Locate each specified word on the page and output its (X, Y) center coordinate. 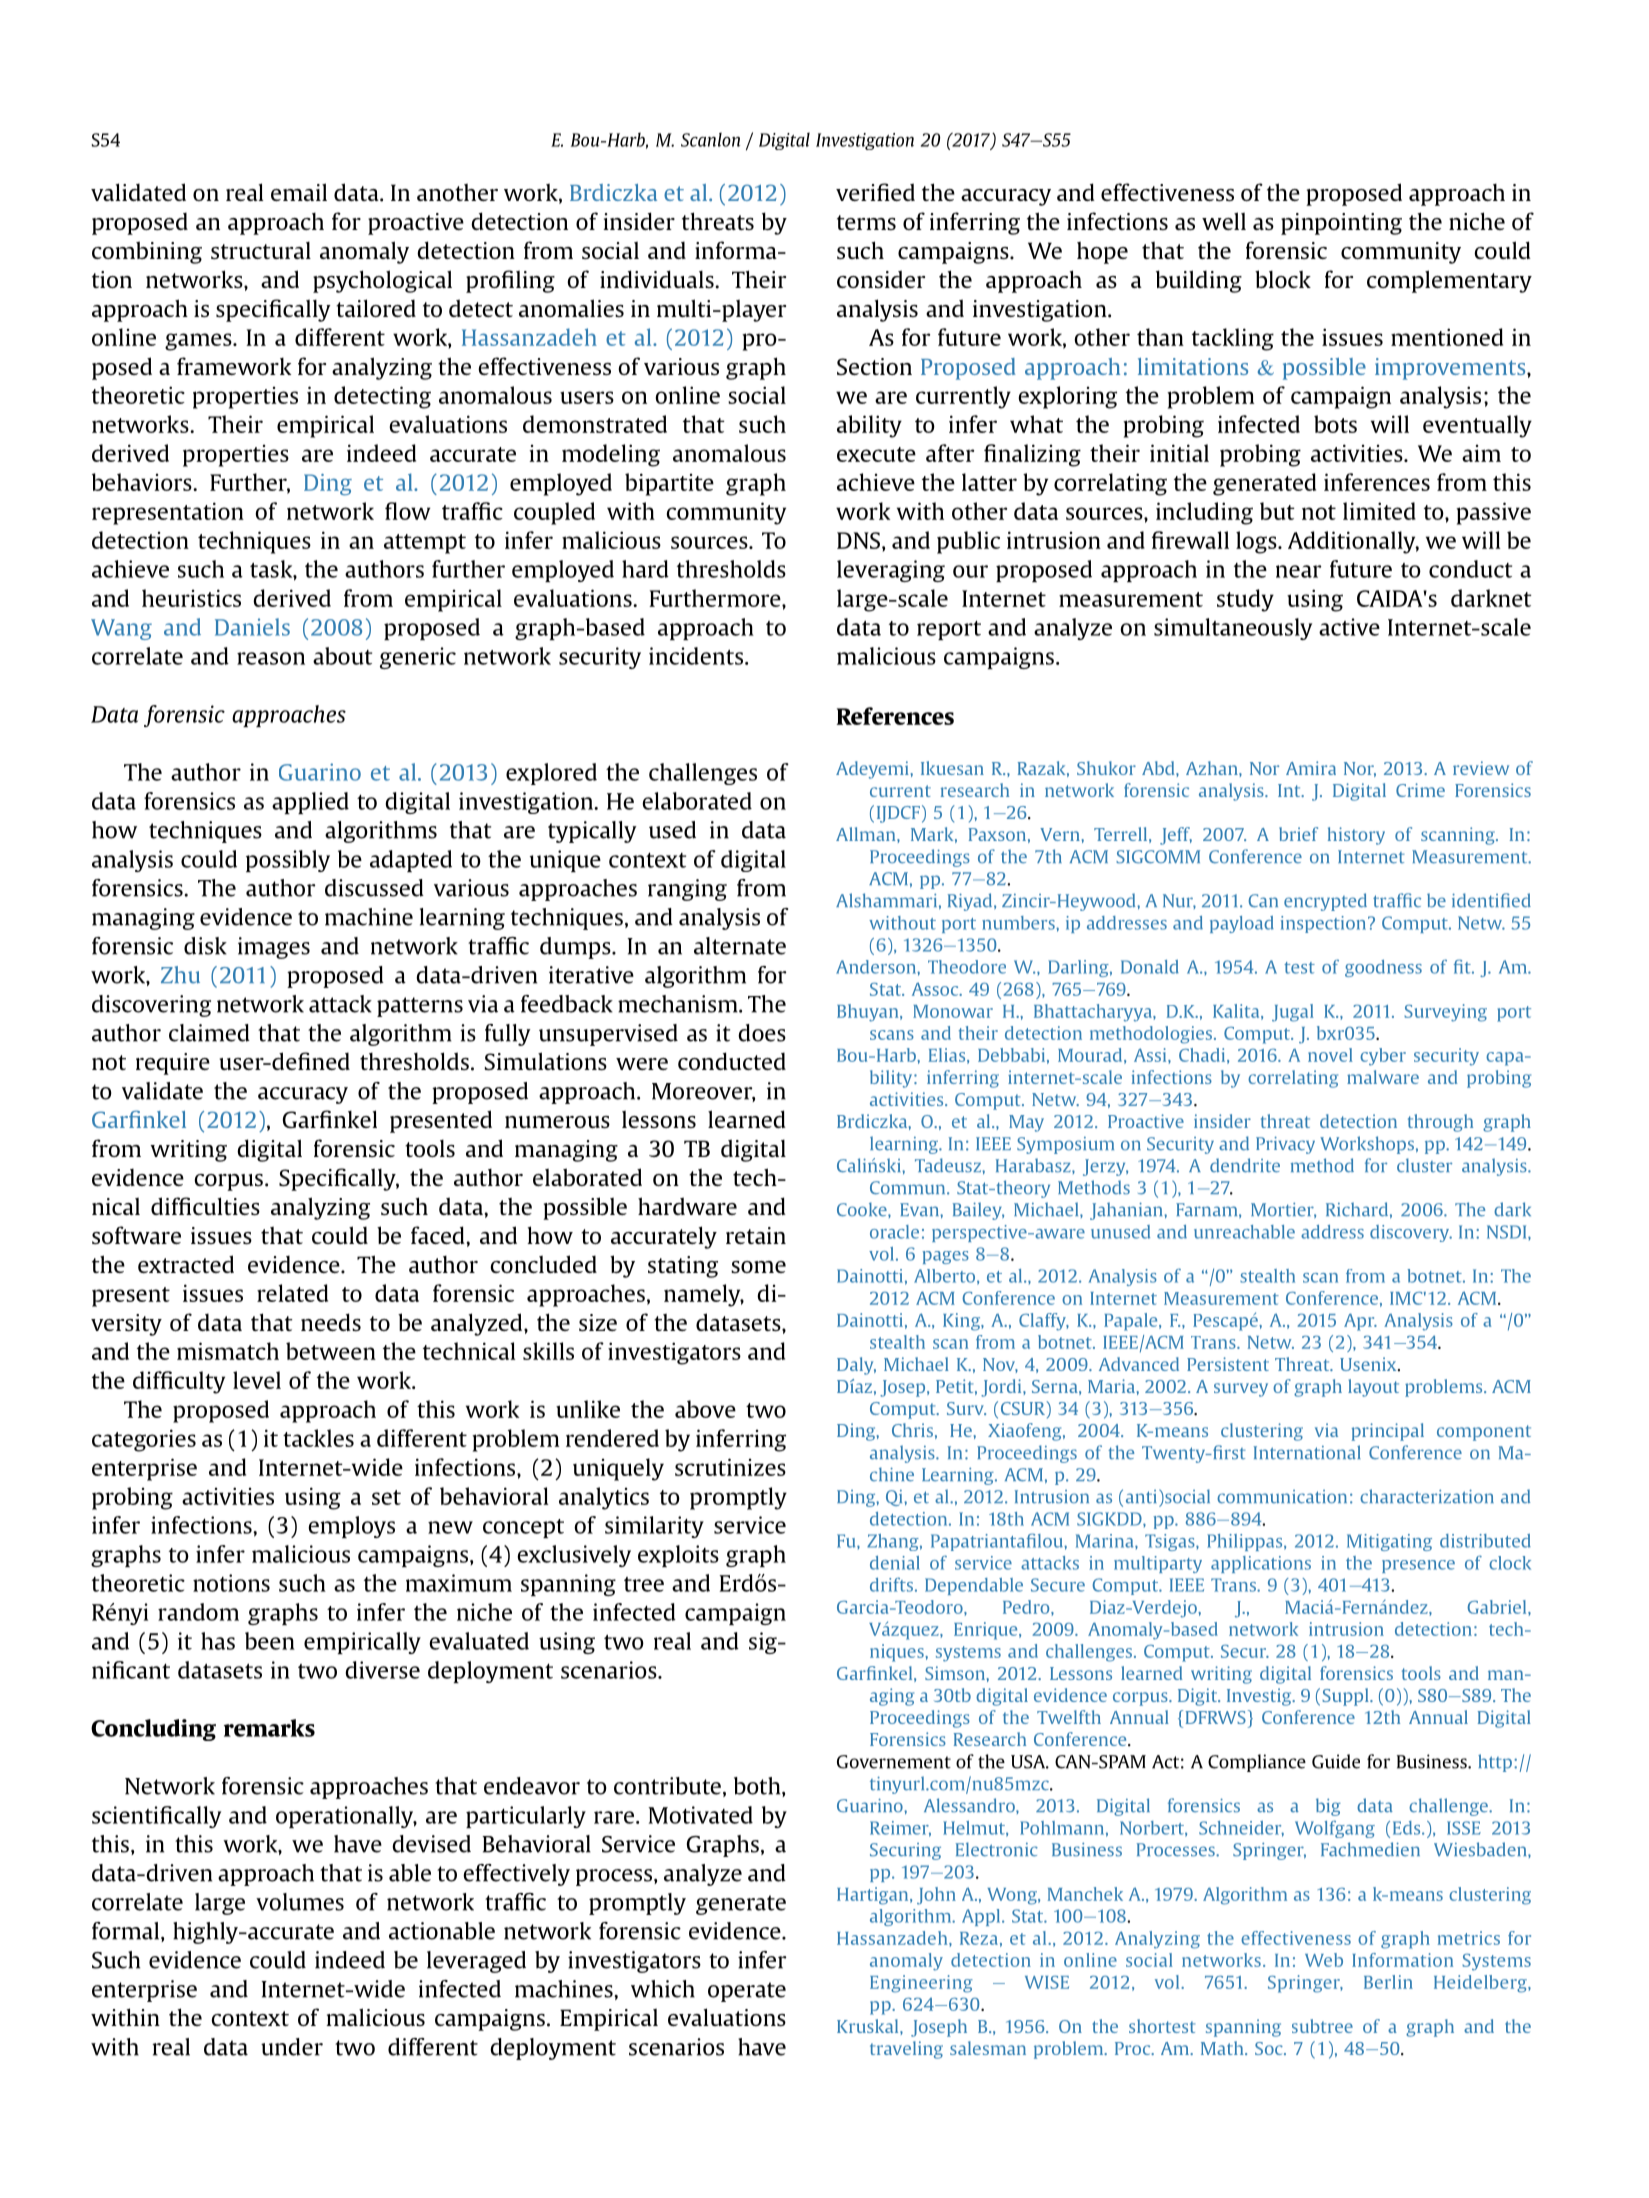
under (292, 2047)
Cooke (863, 1209)
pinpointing (1341, 224)
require (173, 1064)
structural (261, 250)
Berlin (1388, 1982)
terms (866, 222)
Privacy (1285, 1145)
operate (747, 1992)
